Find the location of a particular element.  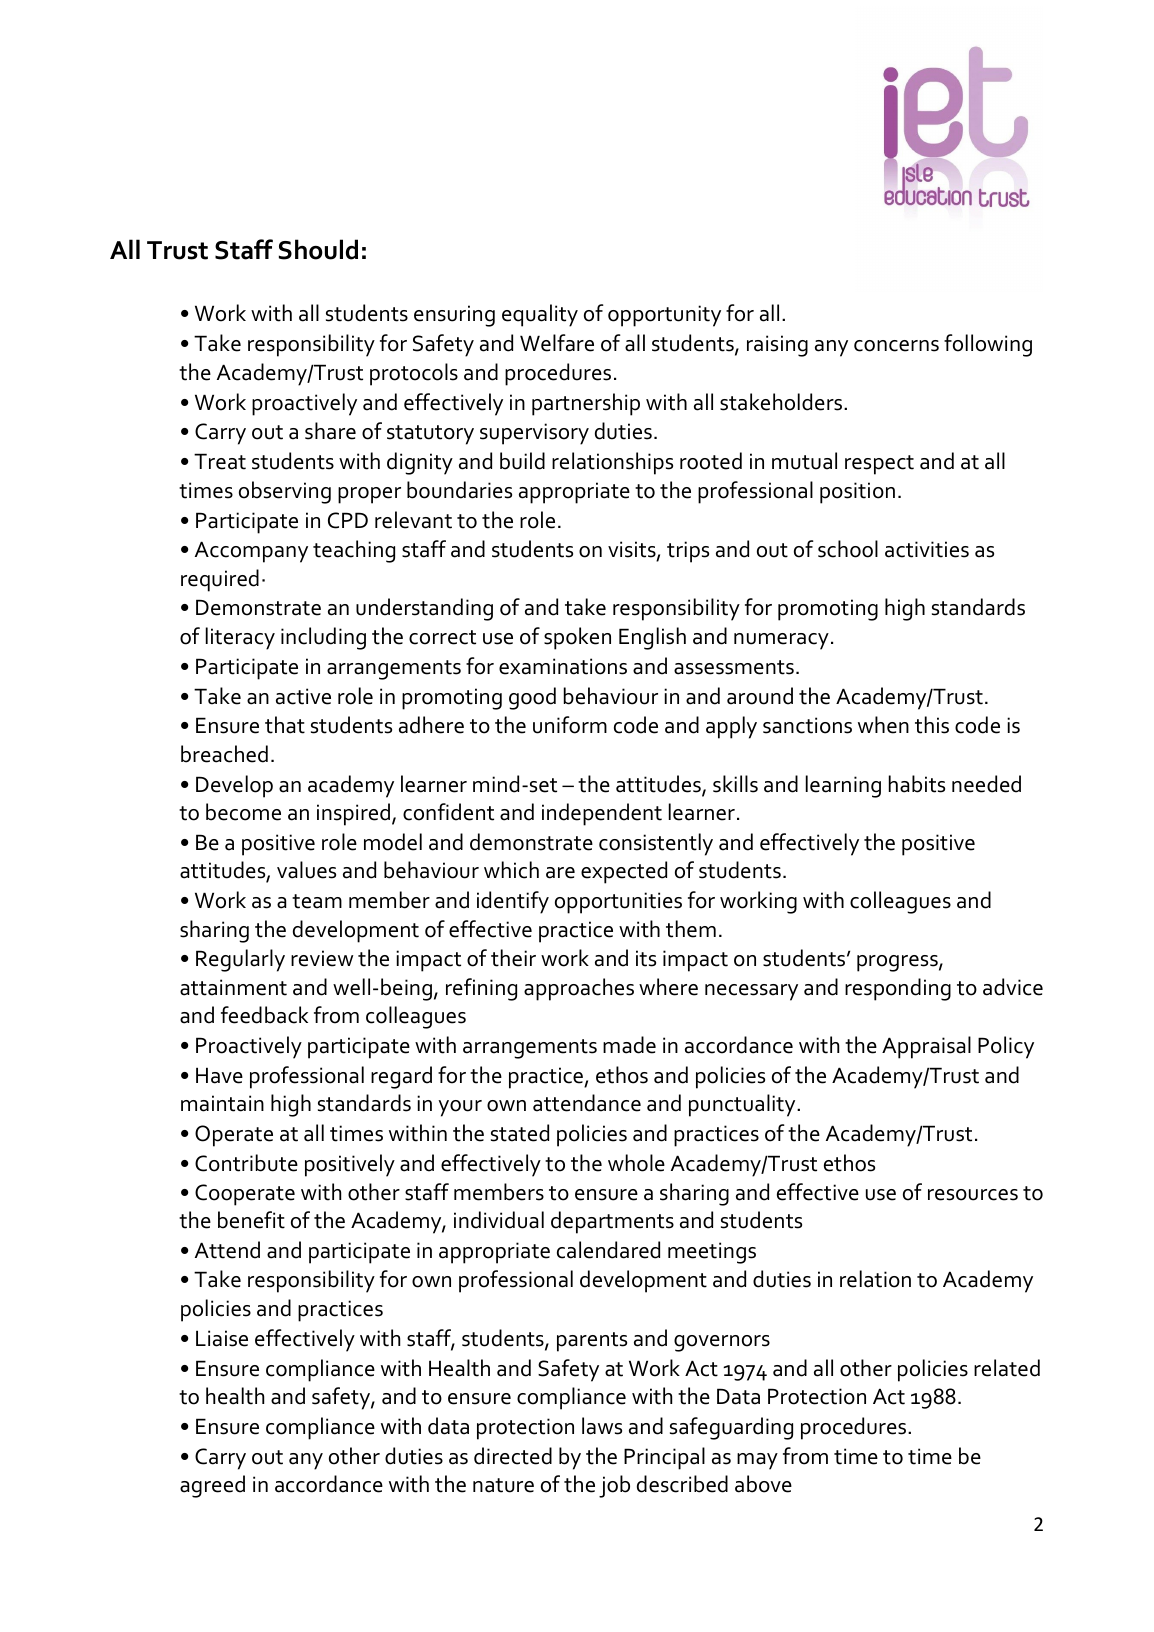

values is located at coordinates (306, 870).
